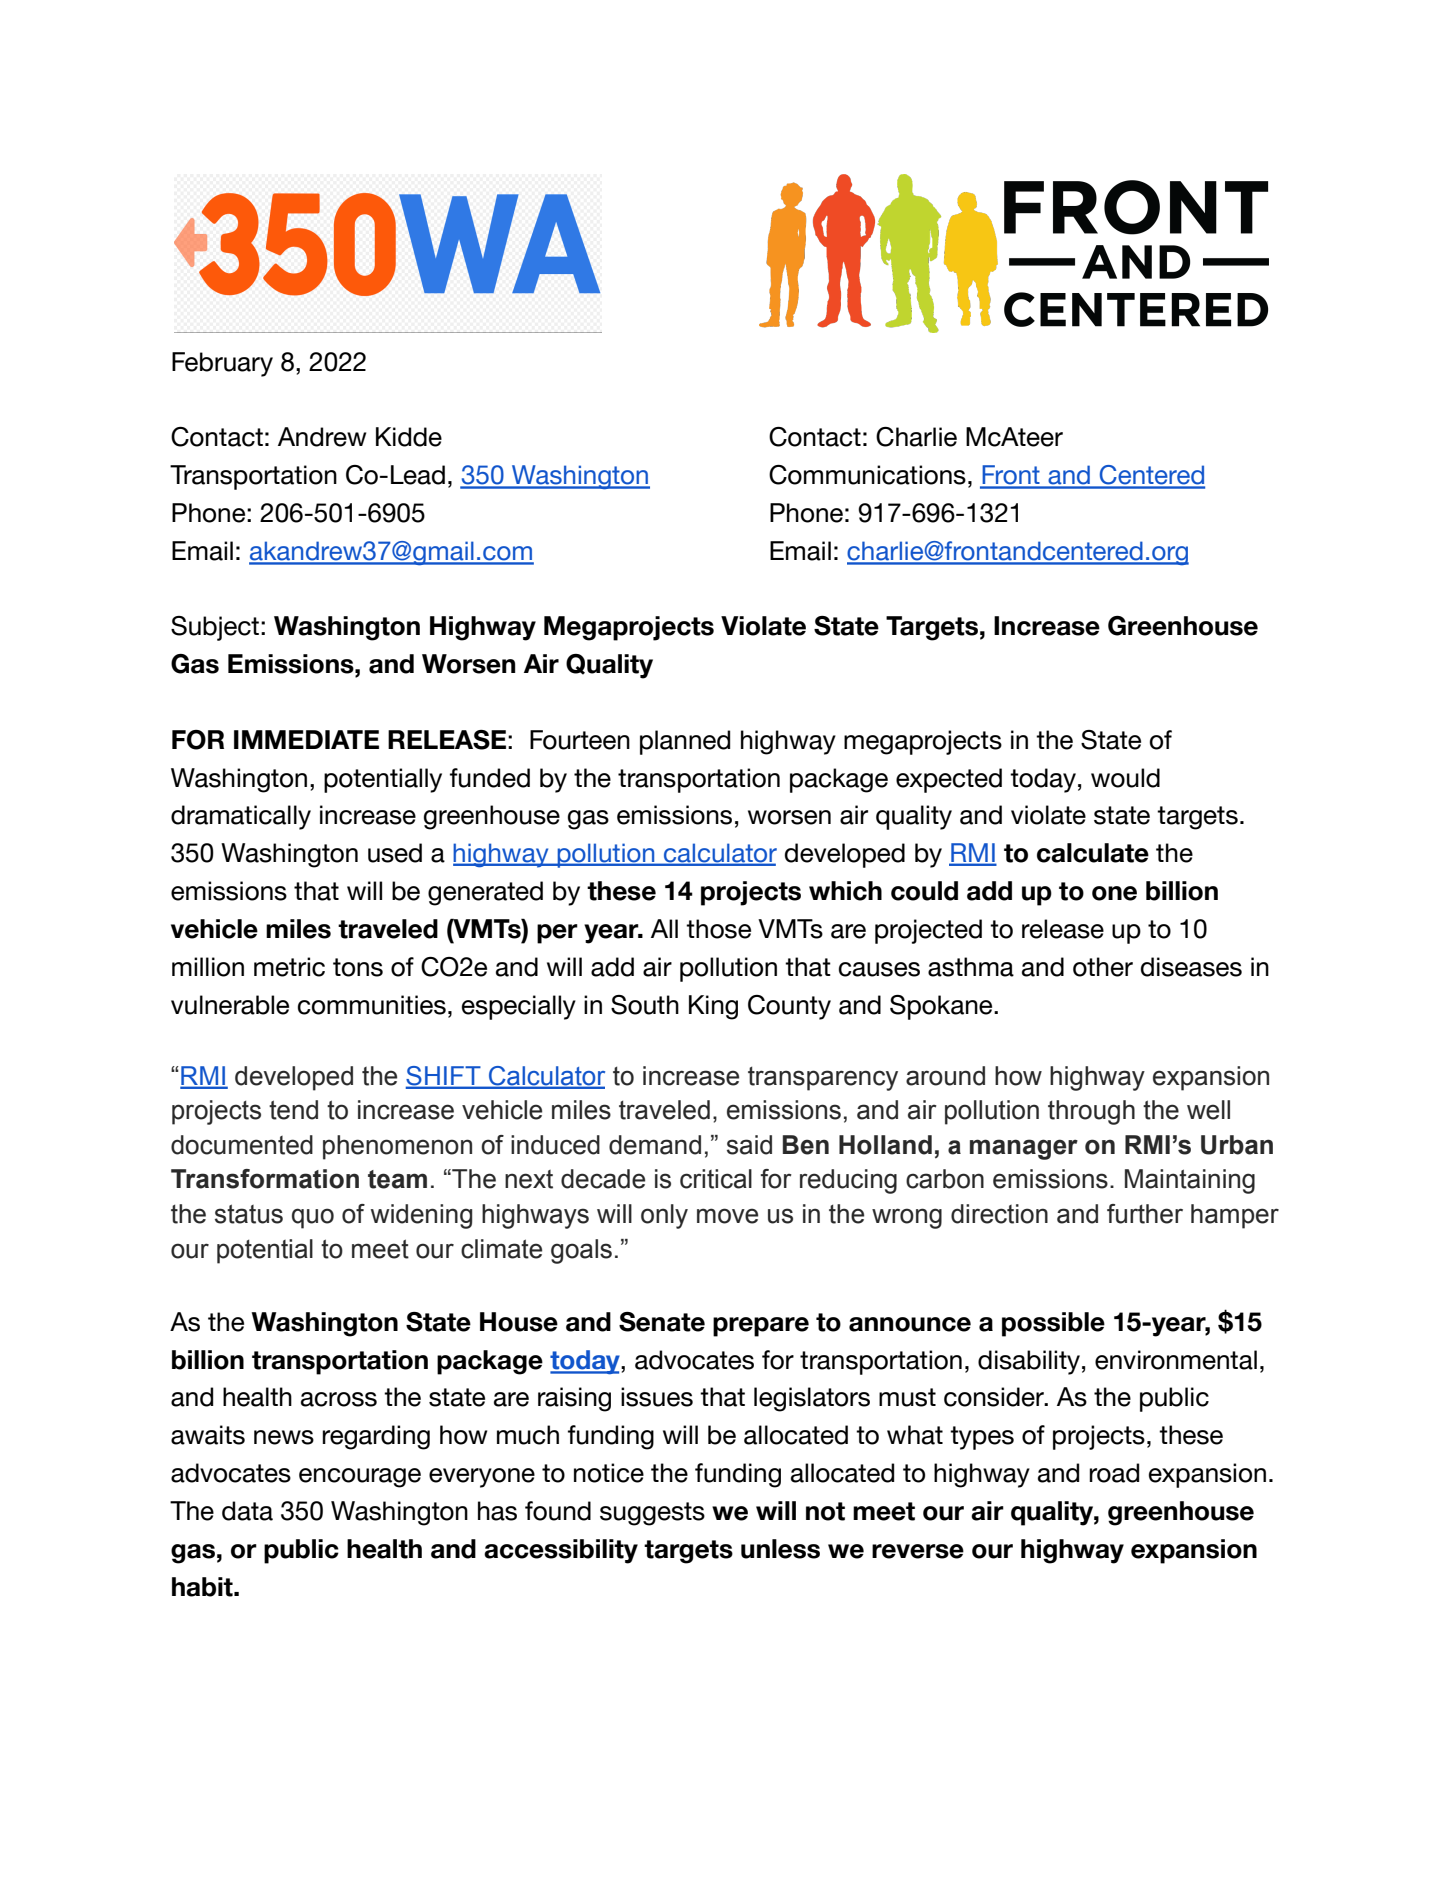  I want to click on those, so click(718, 929).
